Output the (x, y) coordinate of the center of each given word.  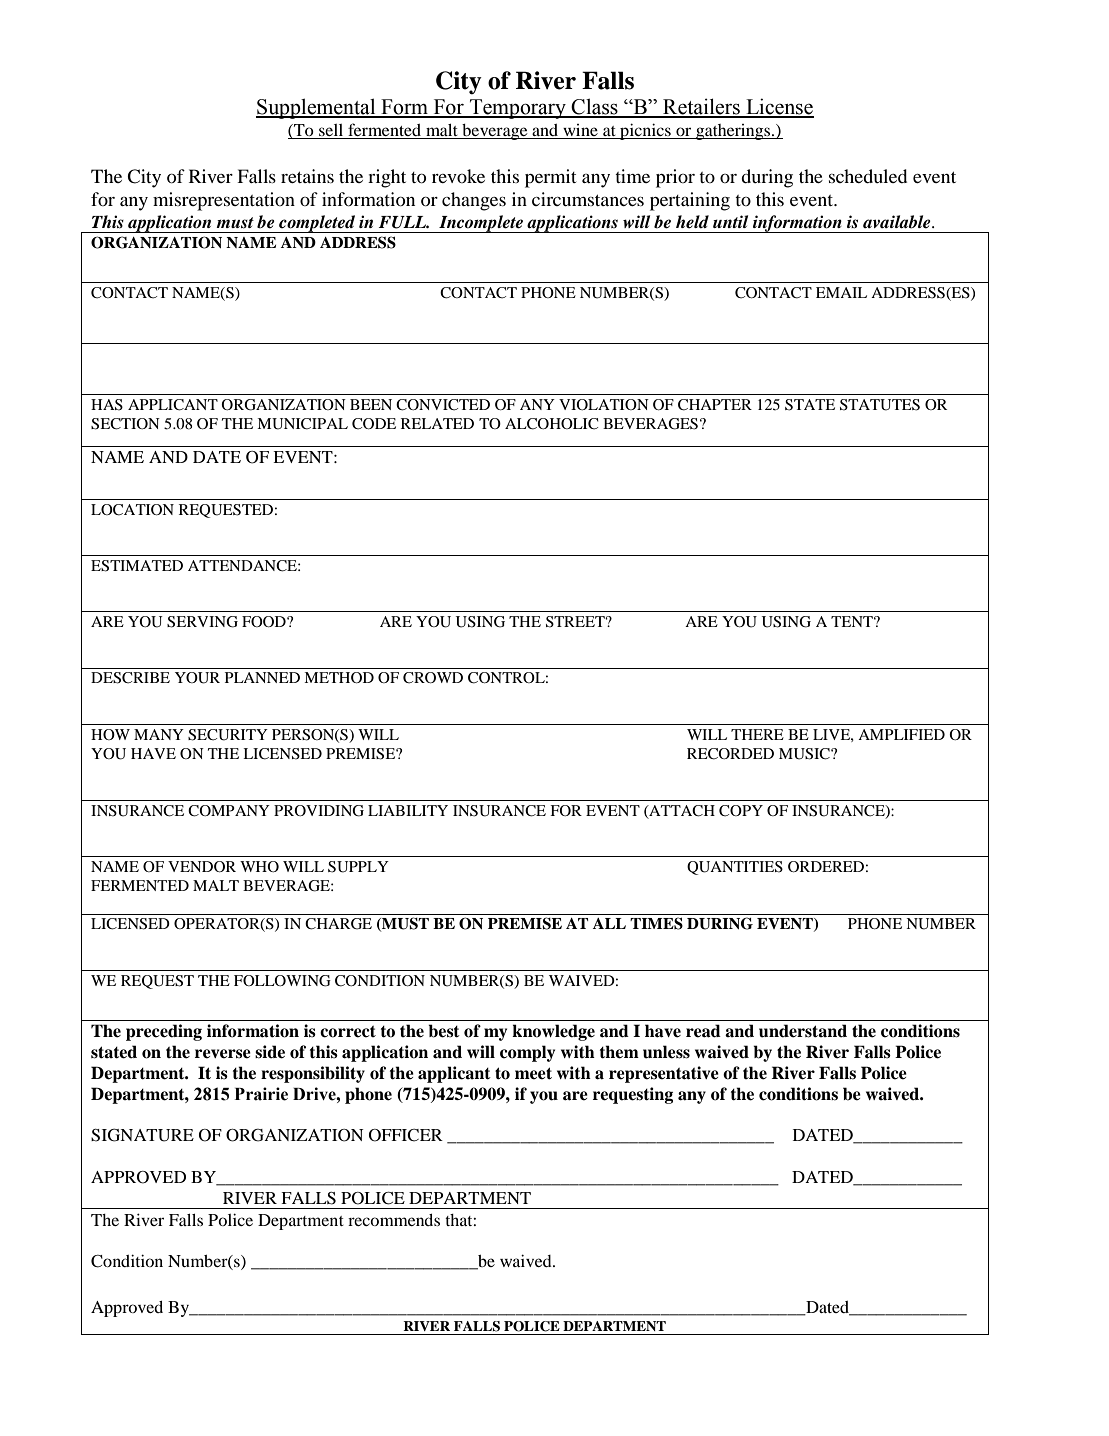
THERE (757, 734)
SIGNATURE (142, 1135)
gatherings (733, 132)
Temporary (518, 109)
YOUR (197, 678)
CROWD (433, 678)
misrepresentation (224, 201)
